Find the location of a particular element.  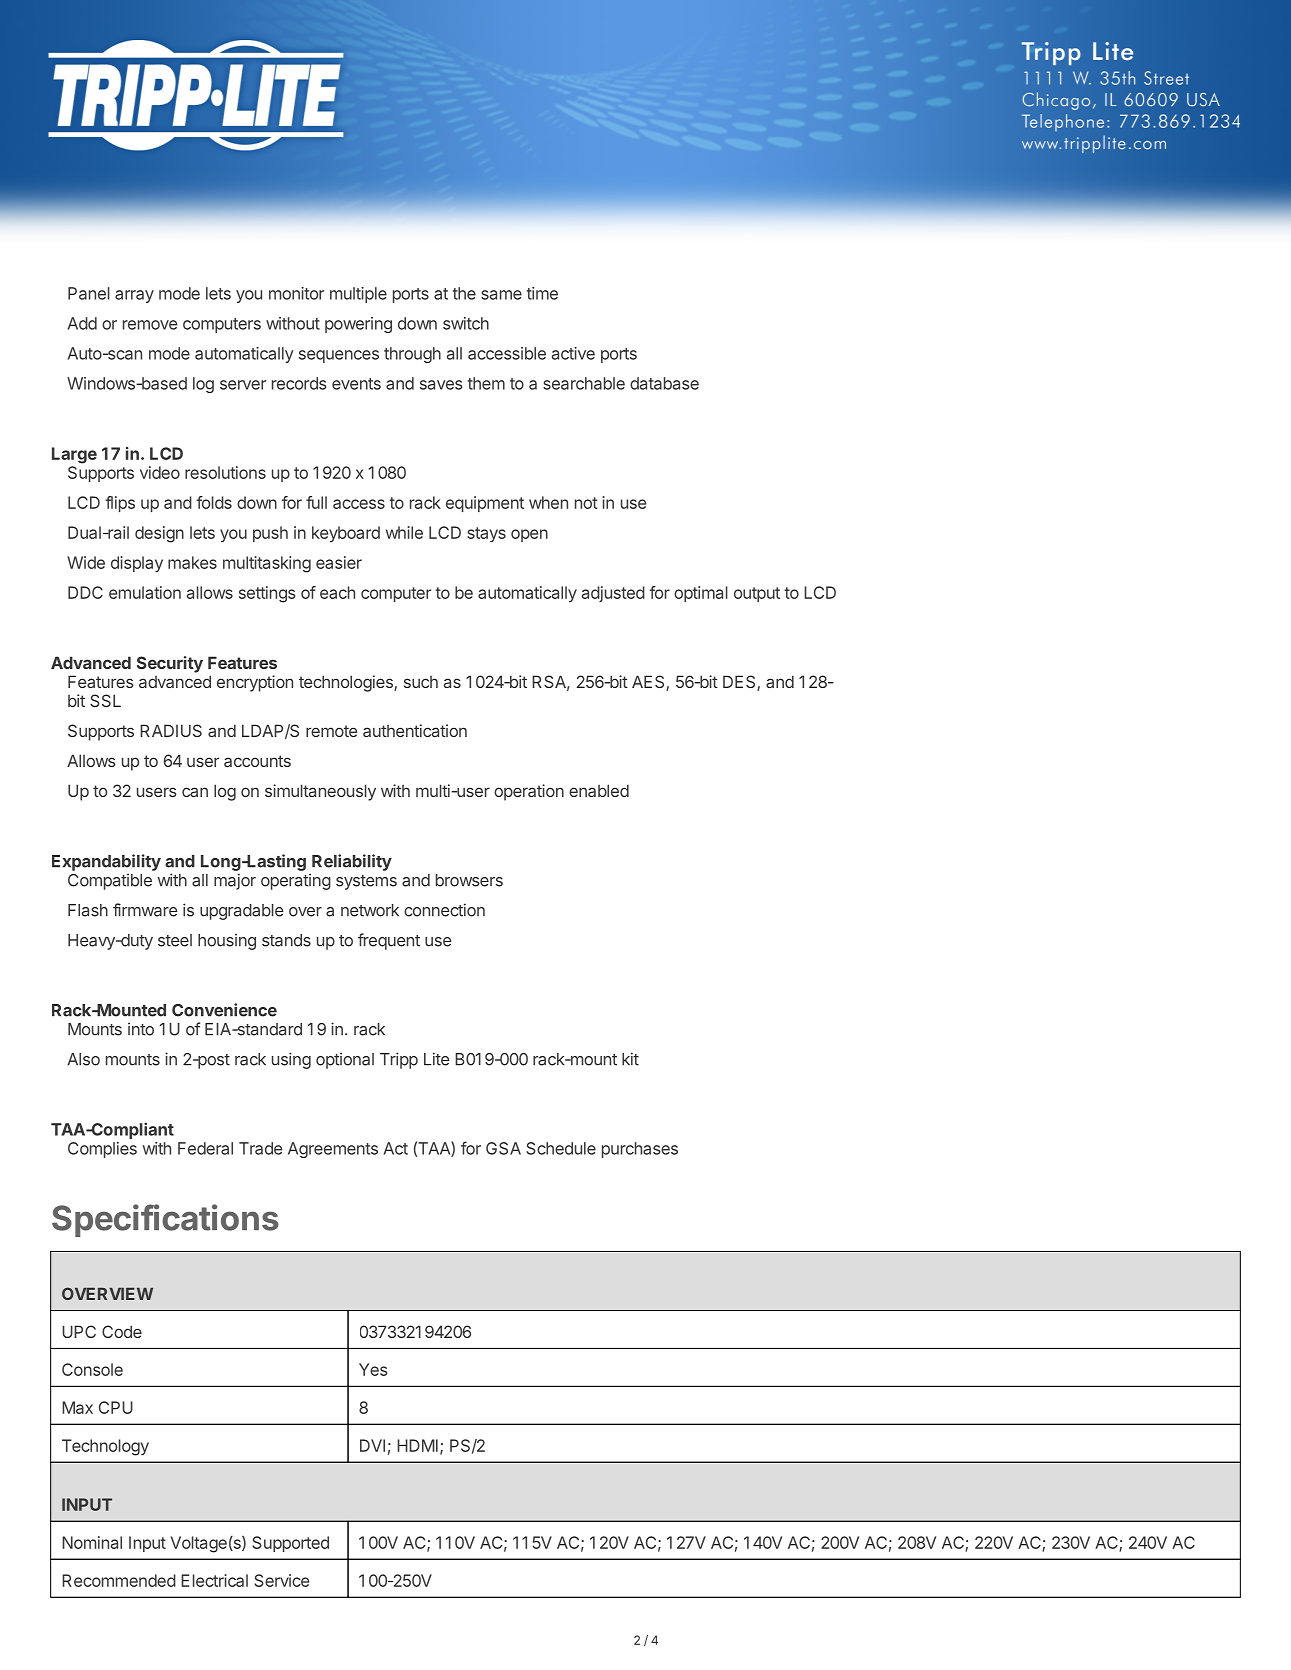

DVI is located at coordinates (372, 1445).
